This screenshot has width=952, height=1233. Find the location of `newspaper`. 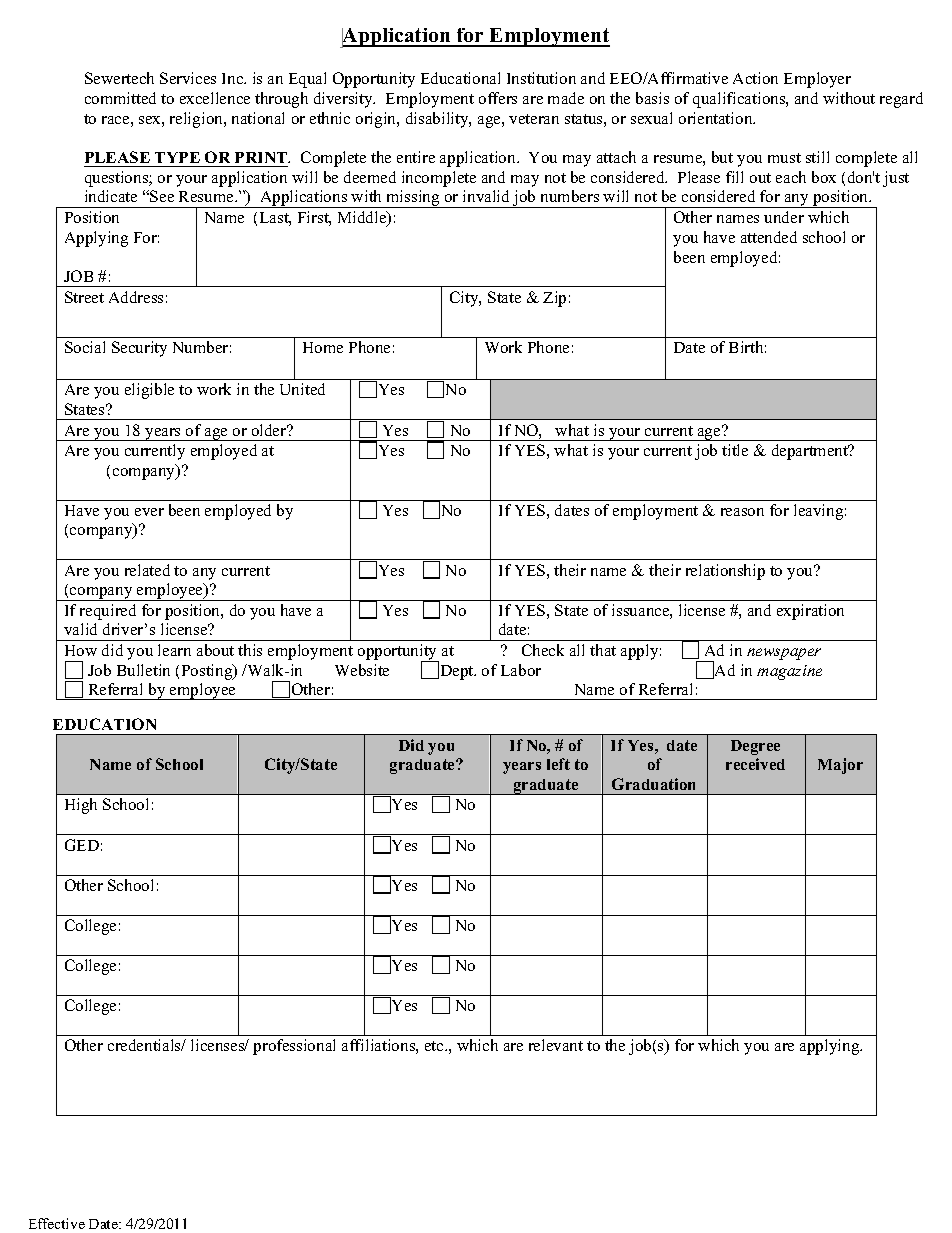

newspaper is located at coordinates (784, 654).
